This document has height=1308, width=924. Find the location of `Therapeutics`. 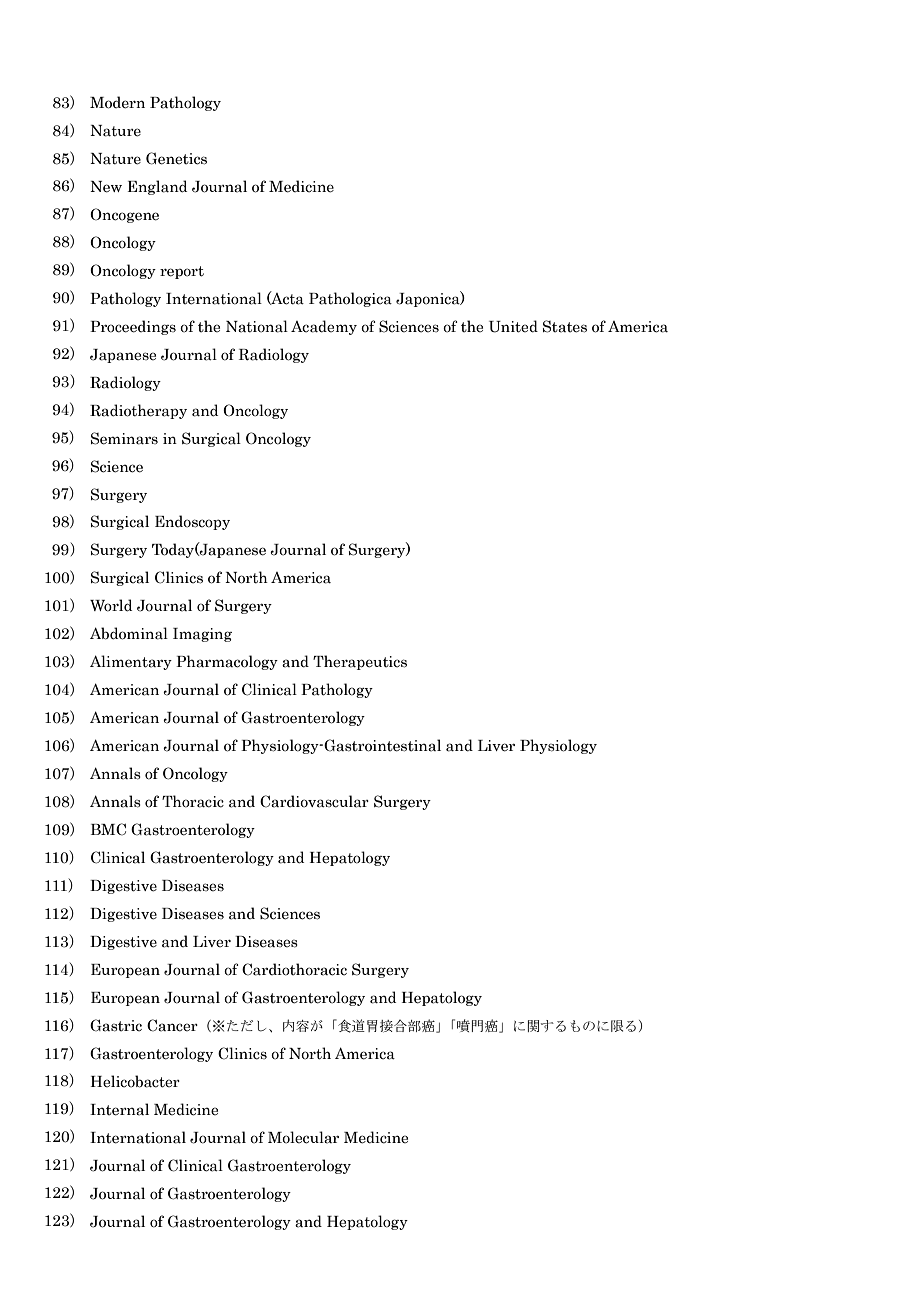

Therapeutics is located at coordinates (360, 662).
